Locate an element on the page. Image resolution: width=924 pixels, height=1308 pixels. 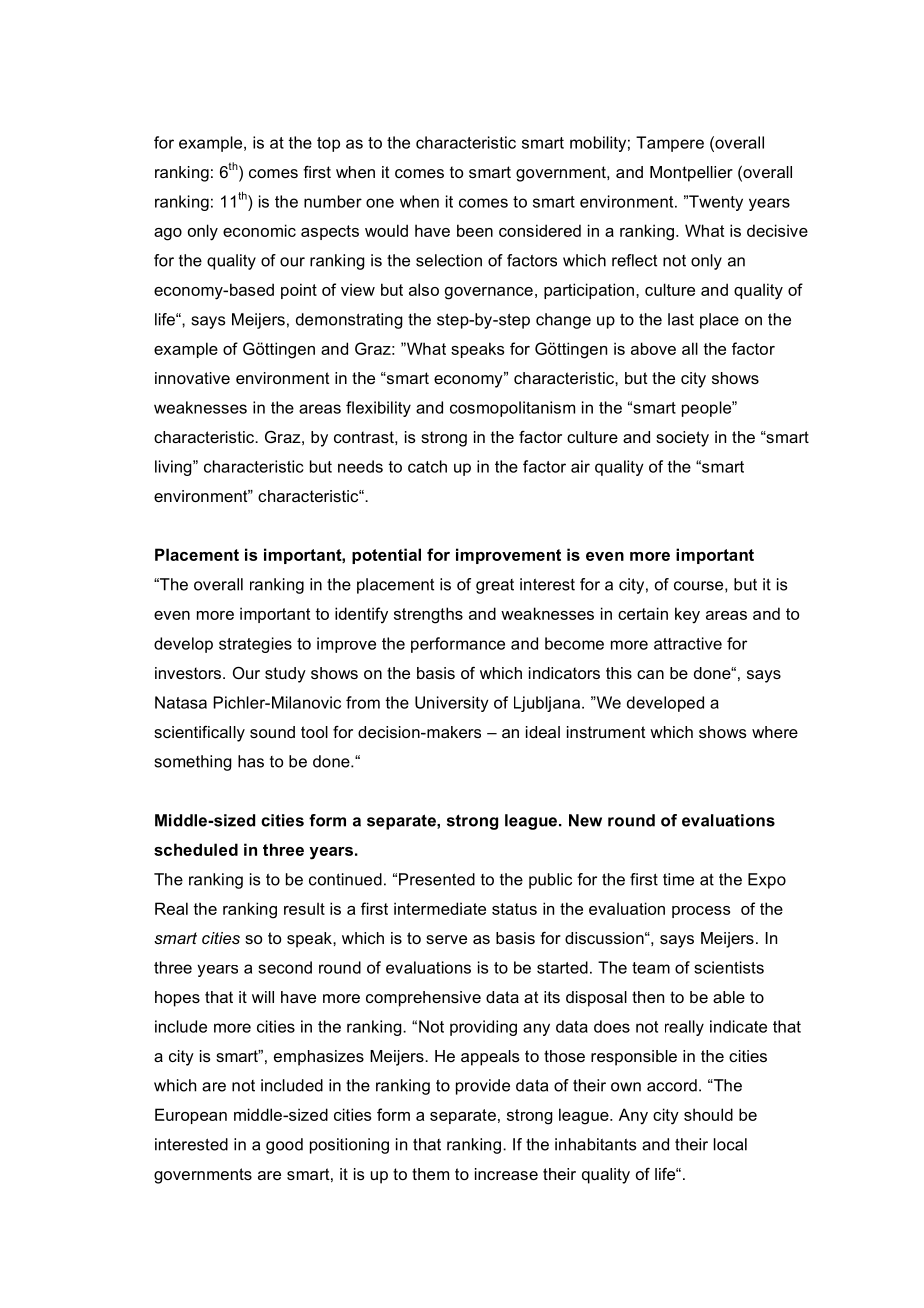
been is located at coordinates (475, 230).
